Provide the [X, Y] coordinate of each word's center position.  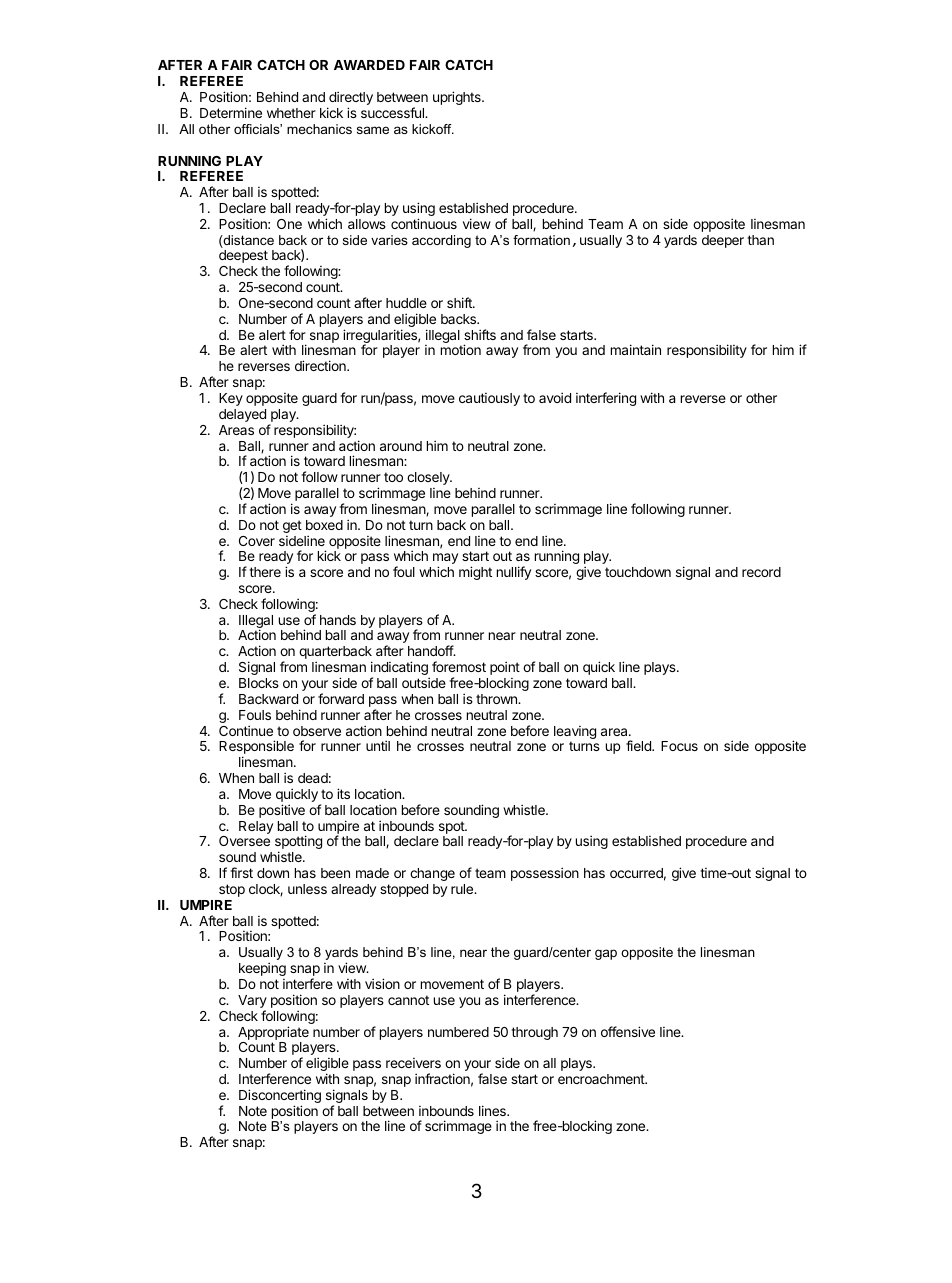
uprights [458, 98]
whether [291, 113]
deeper [723, 241]
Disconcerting [280, 1097]
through [535, 1033]
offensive [628, 1031]
